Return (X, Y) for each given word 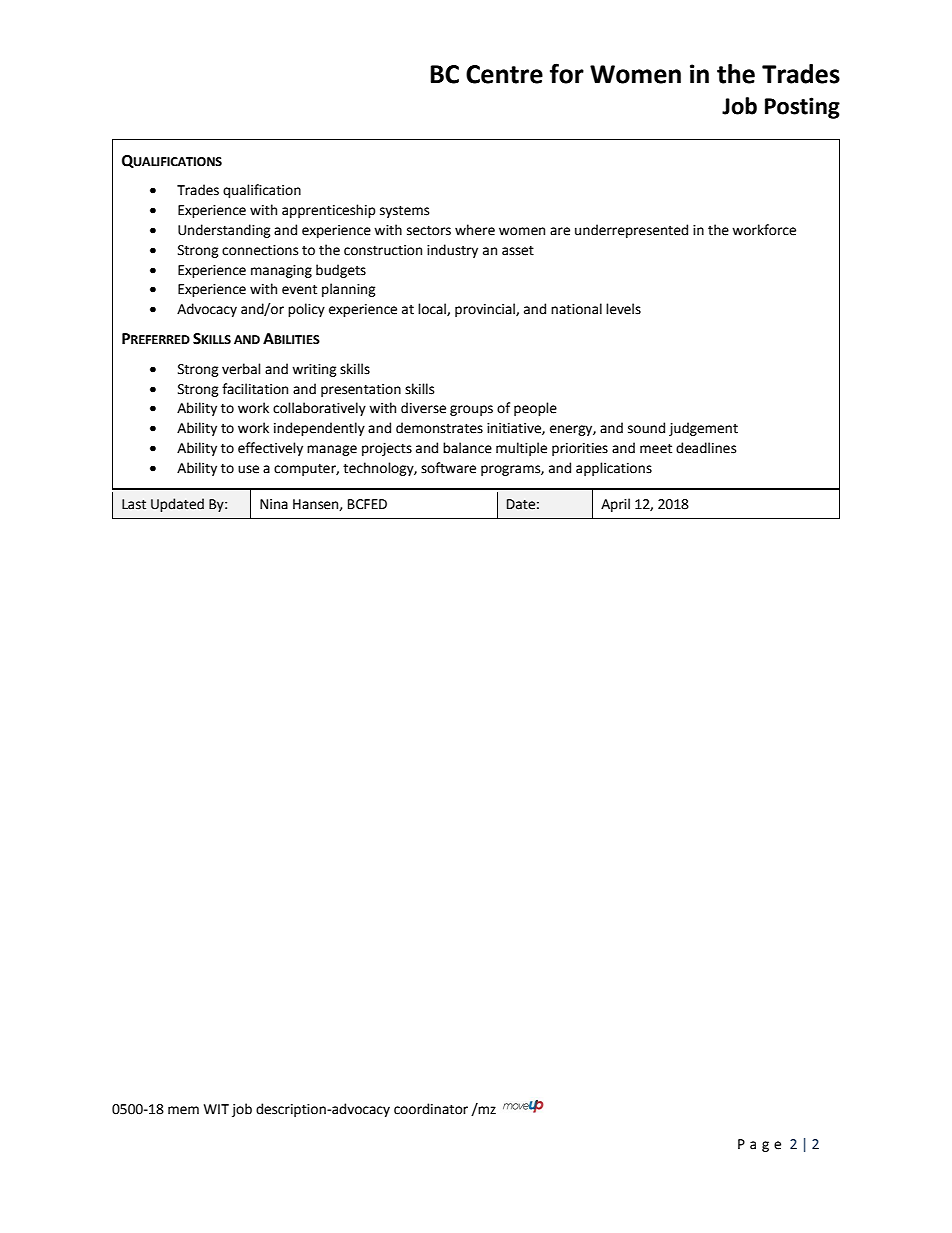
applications (614, 469)
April (615, 505)
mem (183, 1110)
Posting (802, 108)
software (448, 468)
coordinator (431, 1109)
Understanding (224, 231)
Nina (274, 504)
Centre (504, 74)
